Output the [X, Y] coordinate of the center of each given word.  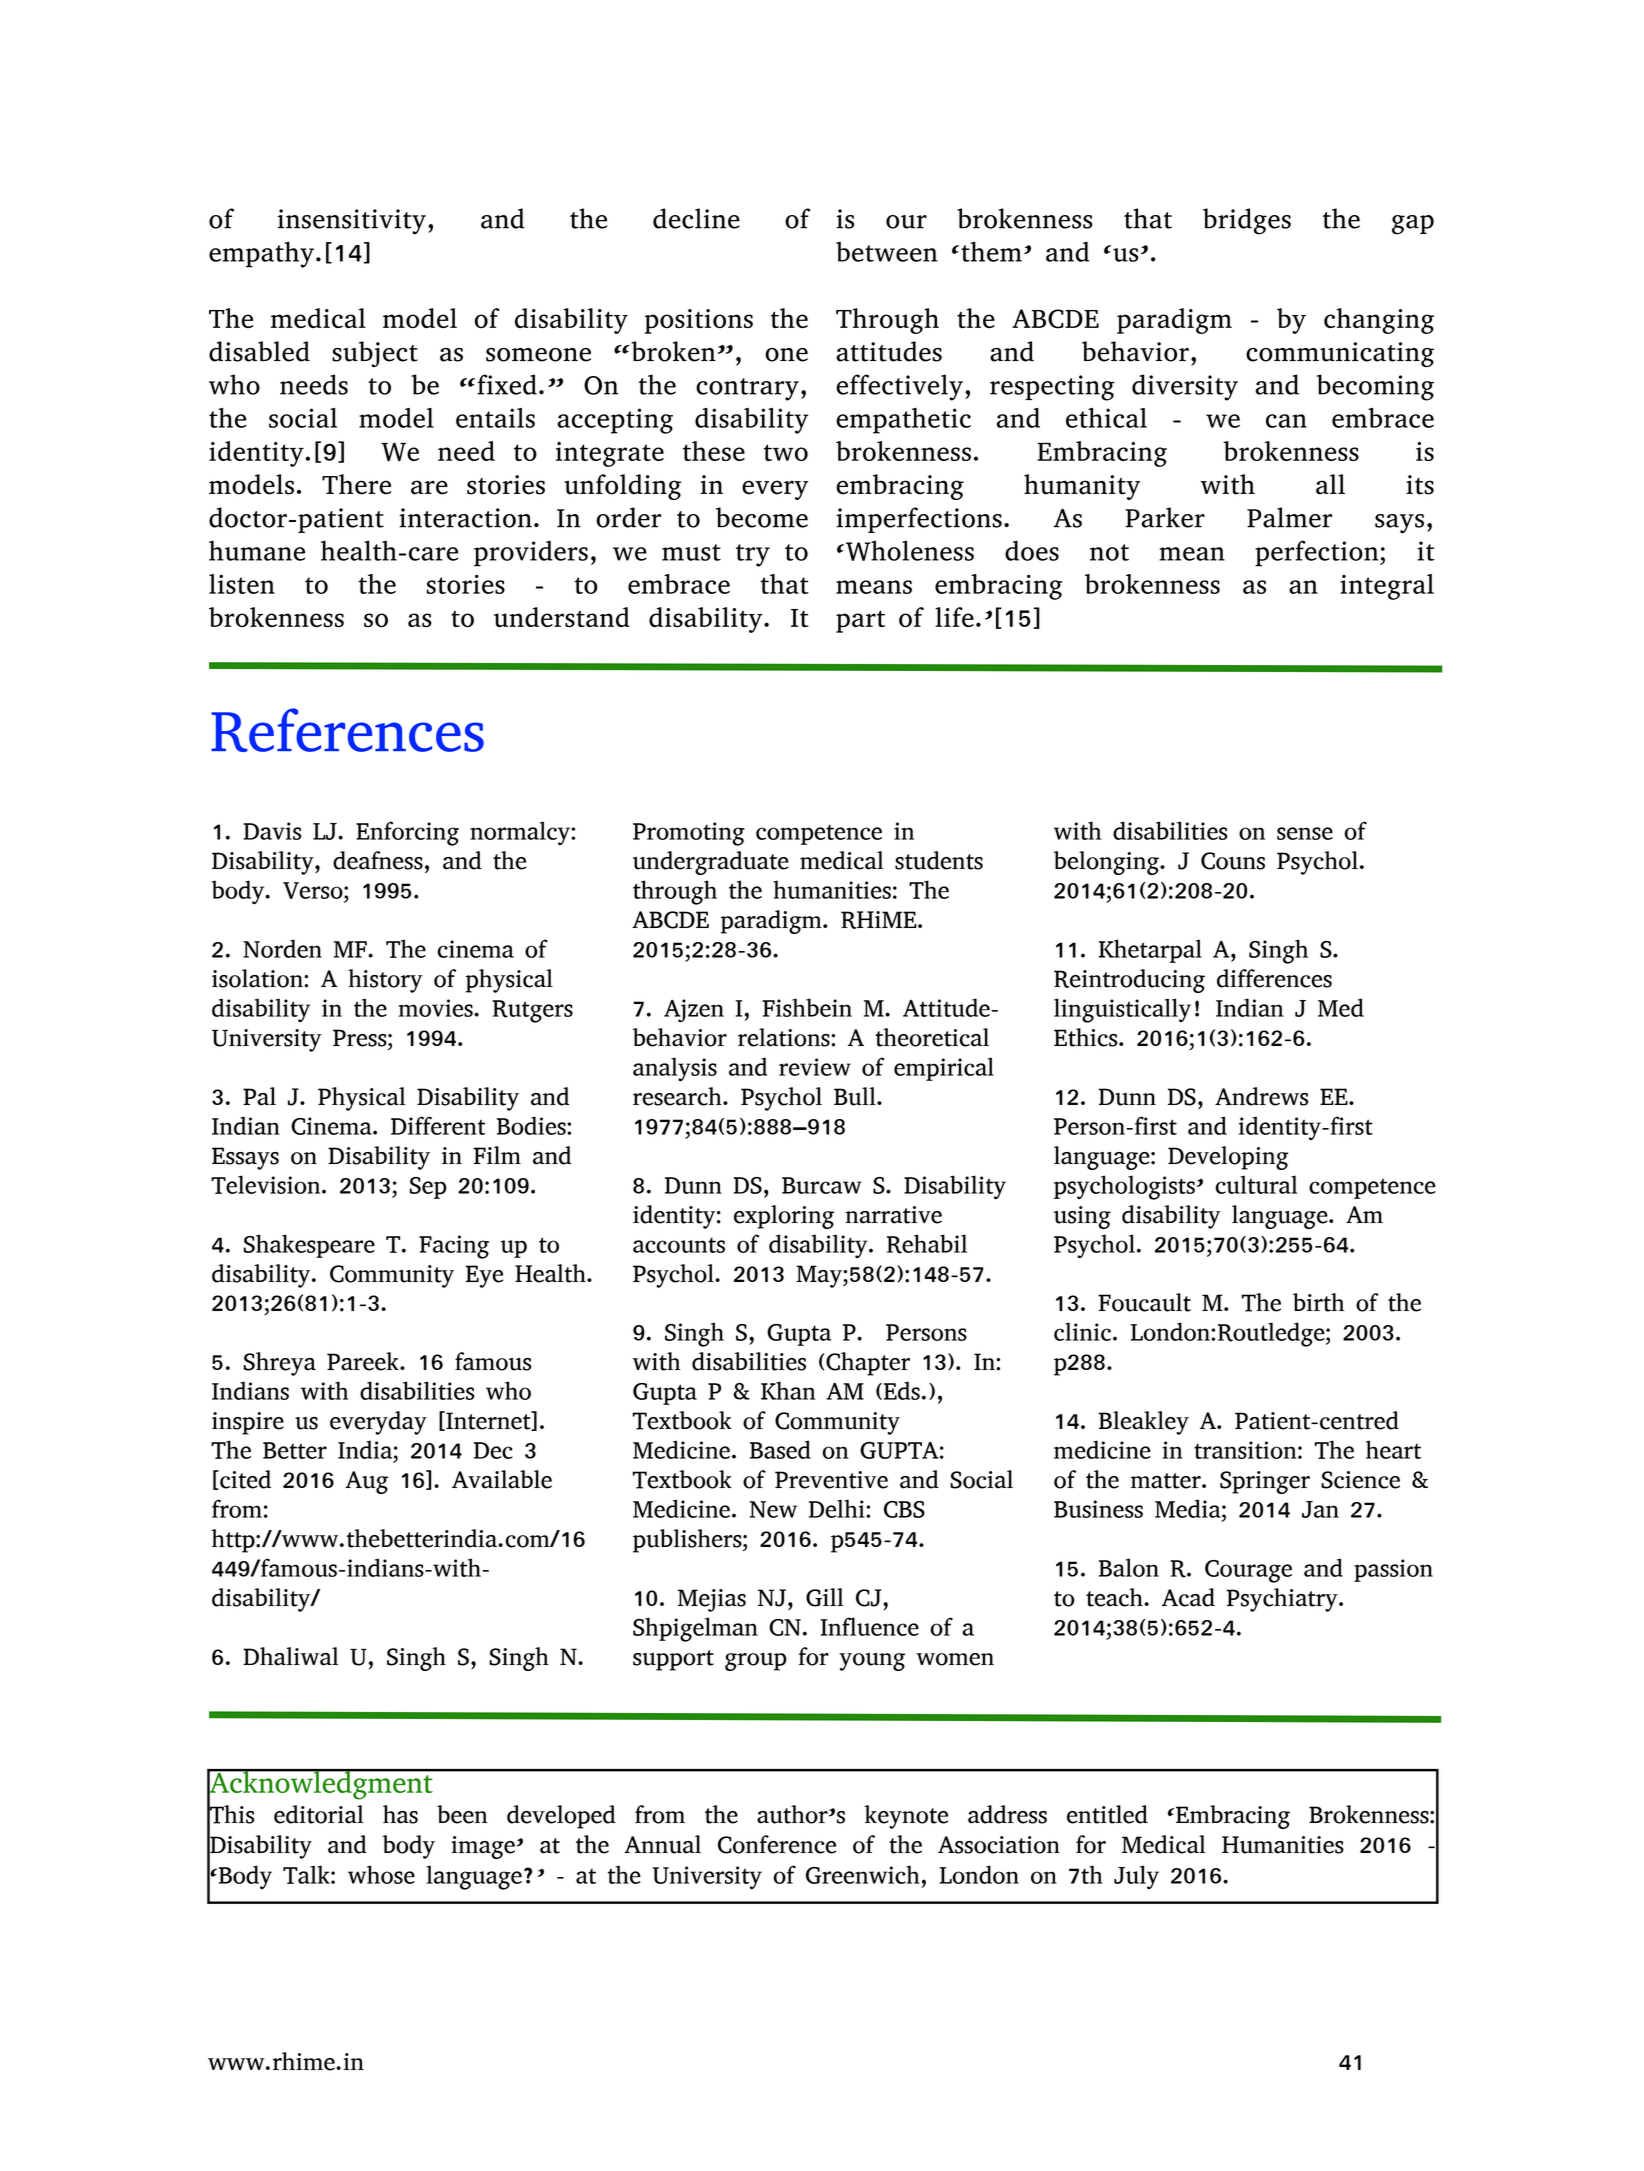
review [815, 1067]
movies [436, 1008]
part [860, 621]
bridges [1247, 221]
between [887, 252]
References [347, 730]
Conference [777, 1844]
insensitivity [352, 222]
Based [780, 1449]
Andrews [1261, 1096]
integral [1387, 587]
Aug [366, 1482]
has [400, 1814]
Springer [1265, 1482]
